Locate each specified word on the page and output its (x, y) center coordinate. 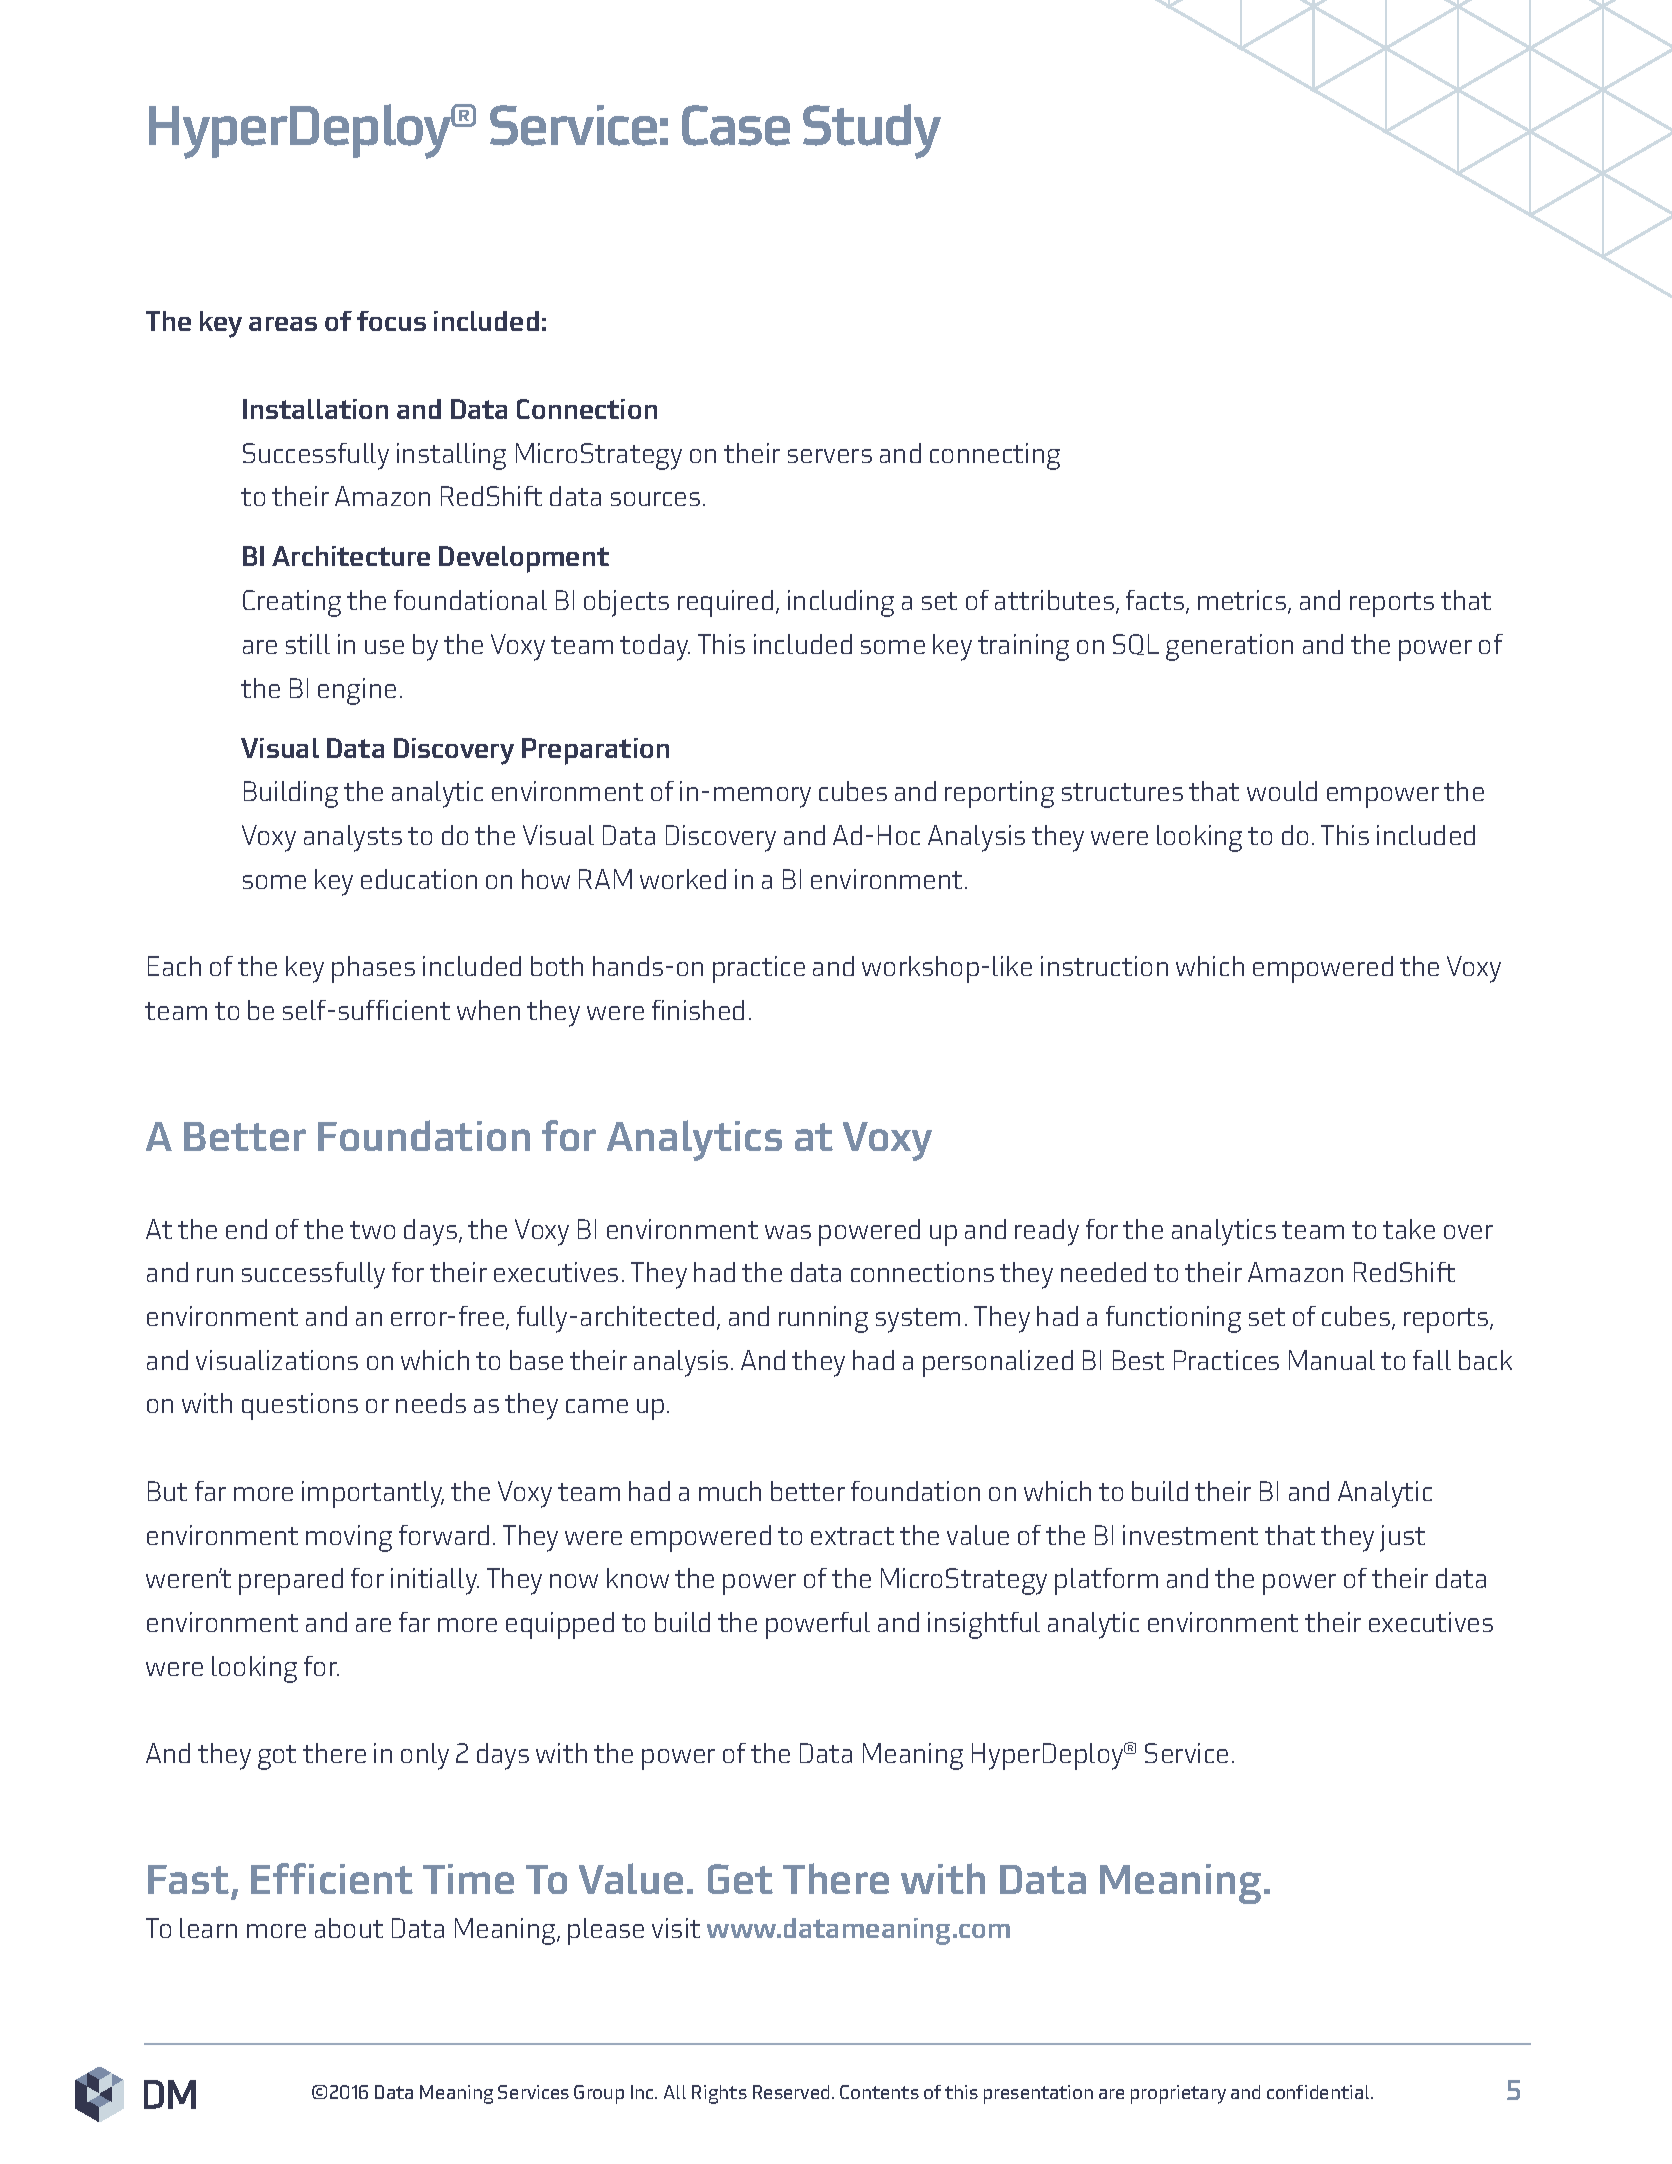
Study (872, 131)
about (349, 1928)
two (372, 1230)
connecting (995, 456)
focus (391, 321)
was (788, 1232)
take (1409, 1229)
